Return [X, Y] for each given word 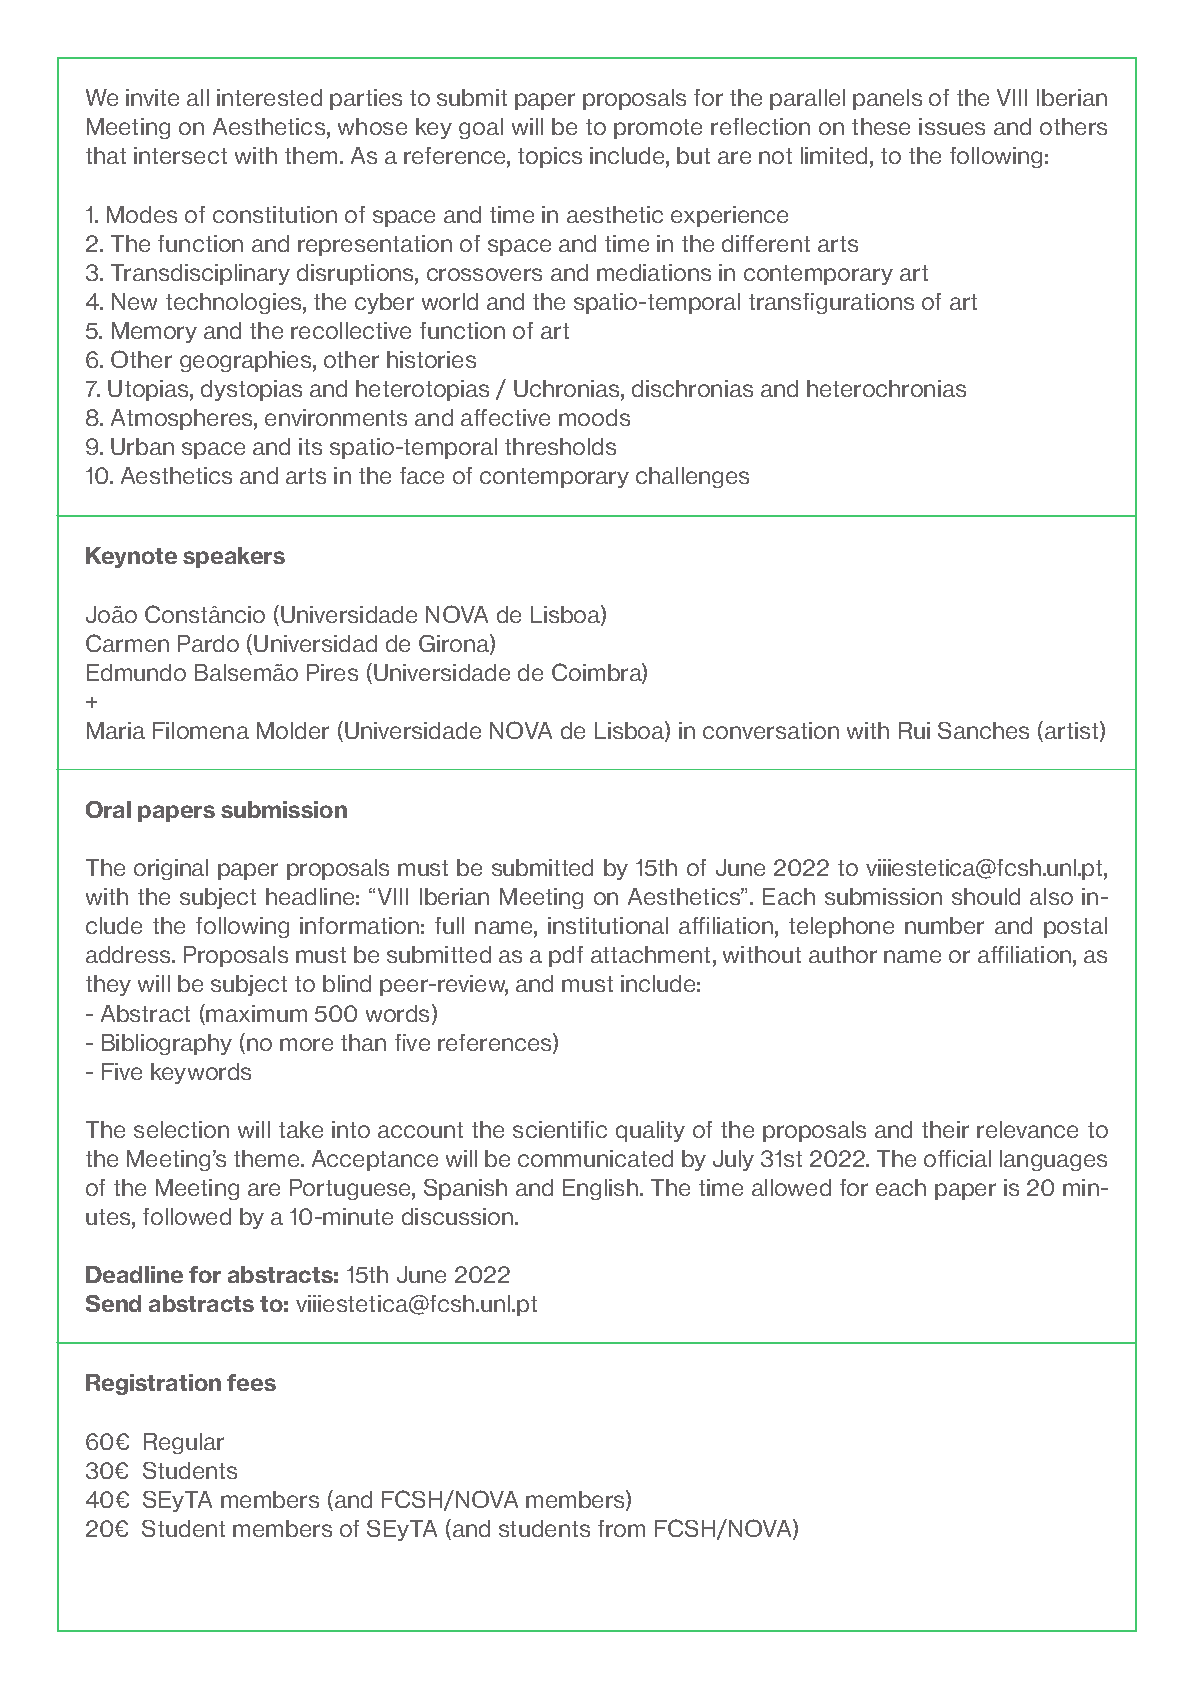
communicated [595, 1158]
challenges [692, 477]
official [957, 1158]
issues [952, 126]
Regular [184, 1443]
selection [181, 1129]
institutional [608, 925]
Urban [142, 446]
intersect [180, 155]
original [171, 869]
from [621, 1528]
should [986, 896]
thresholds [560, 446]
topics [550, 157]
